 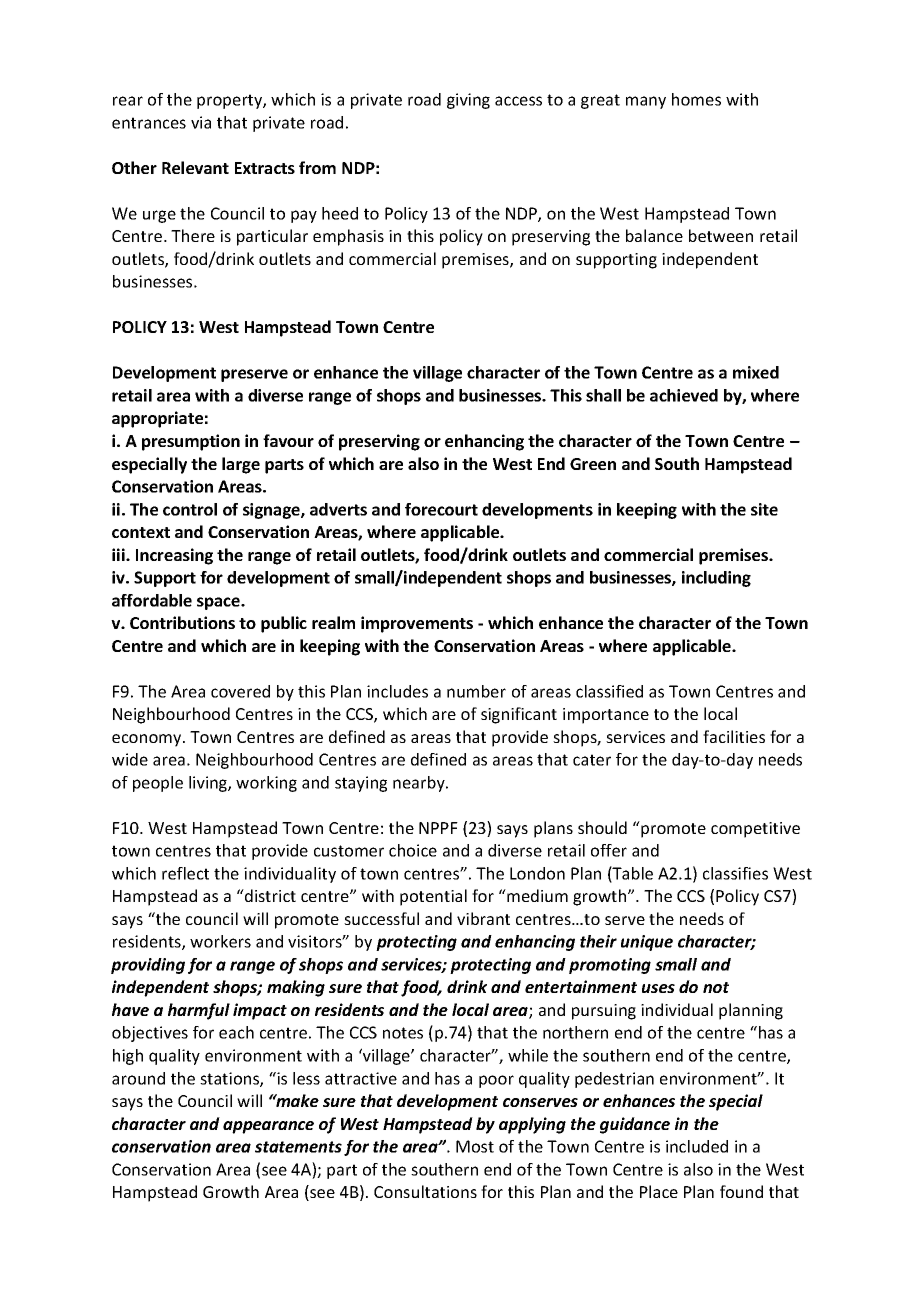 What do you see at coordinates (716, 579) in the page?
I see `including` at bounding box center [716, 579].
